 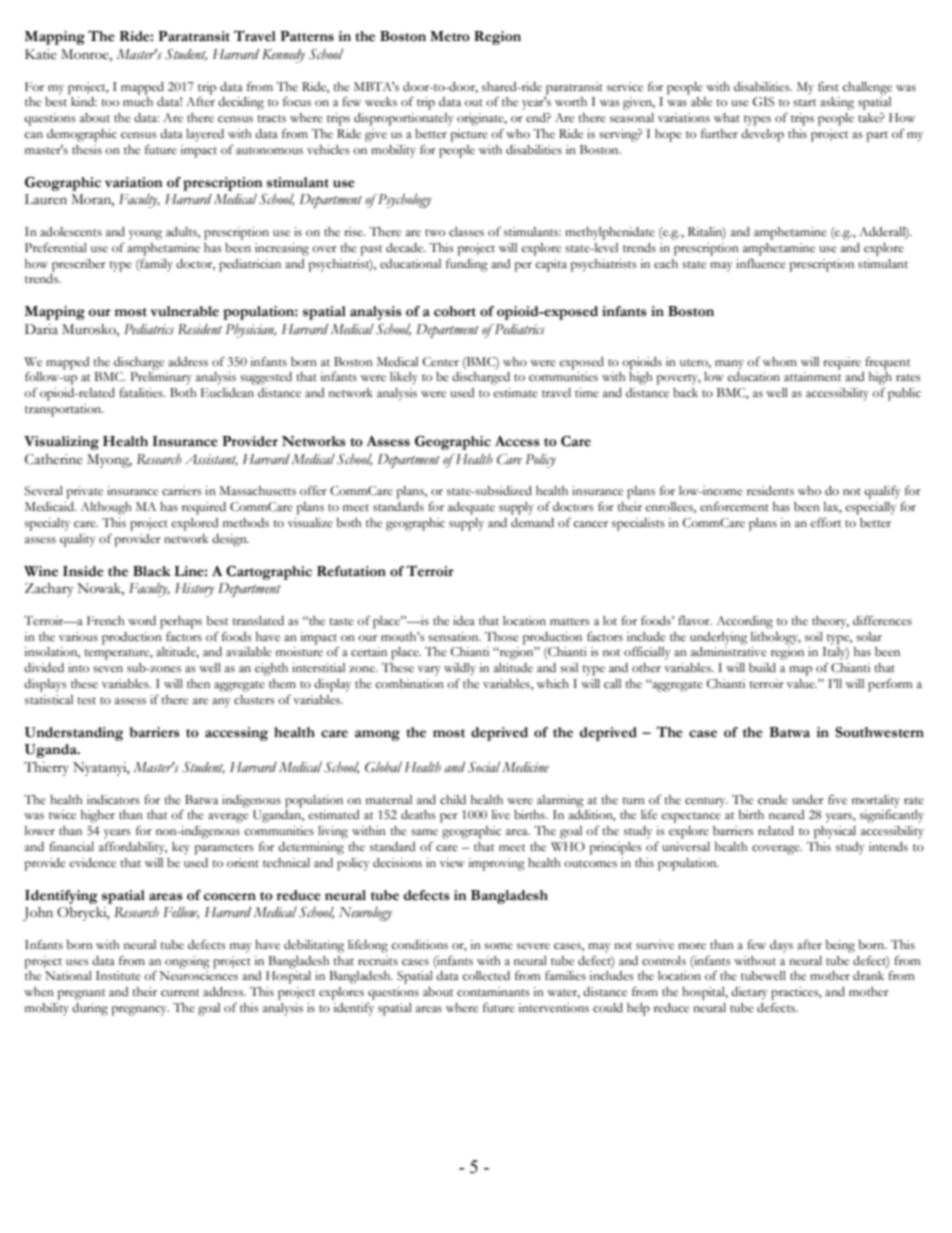 I want to click on dietary, so click(x=749, y=993).
